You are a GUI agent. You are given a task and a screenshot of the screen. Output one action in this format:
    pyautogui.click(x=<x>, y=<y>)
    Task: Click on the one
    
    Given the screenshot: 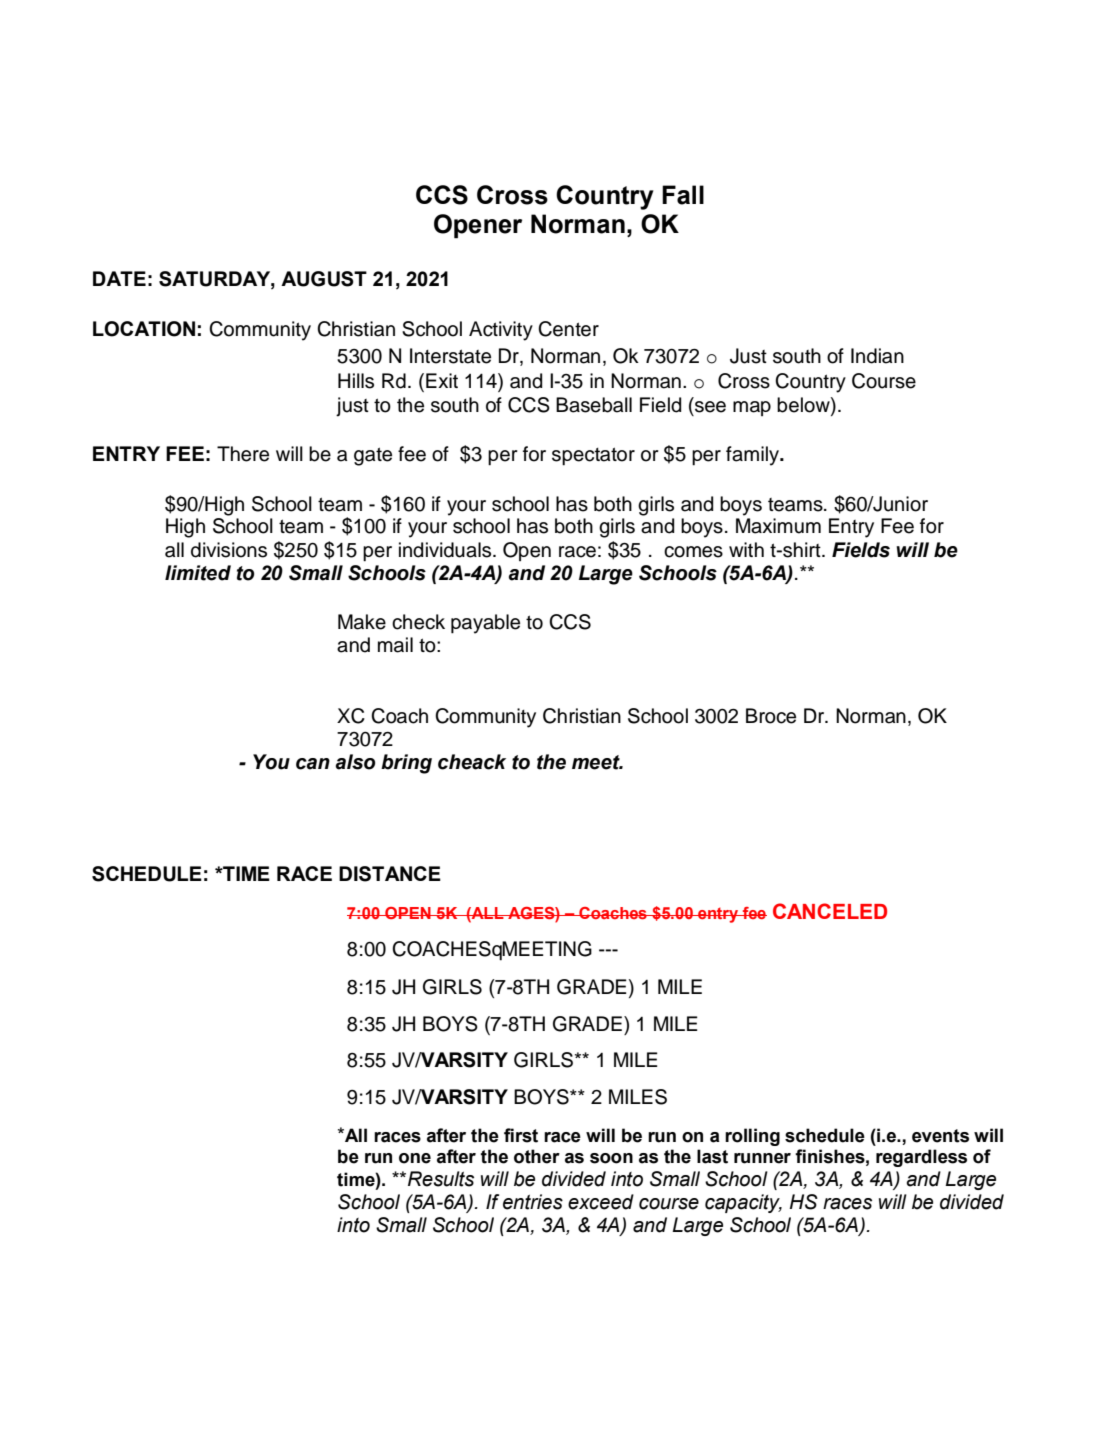 What is the action you would take?
    pyautogui.click(x=415, y=1158)
